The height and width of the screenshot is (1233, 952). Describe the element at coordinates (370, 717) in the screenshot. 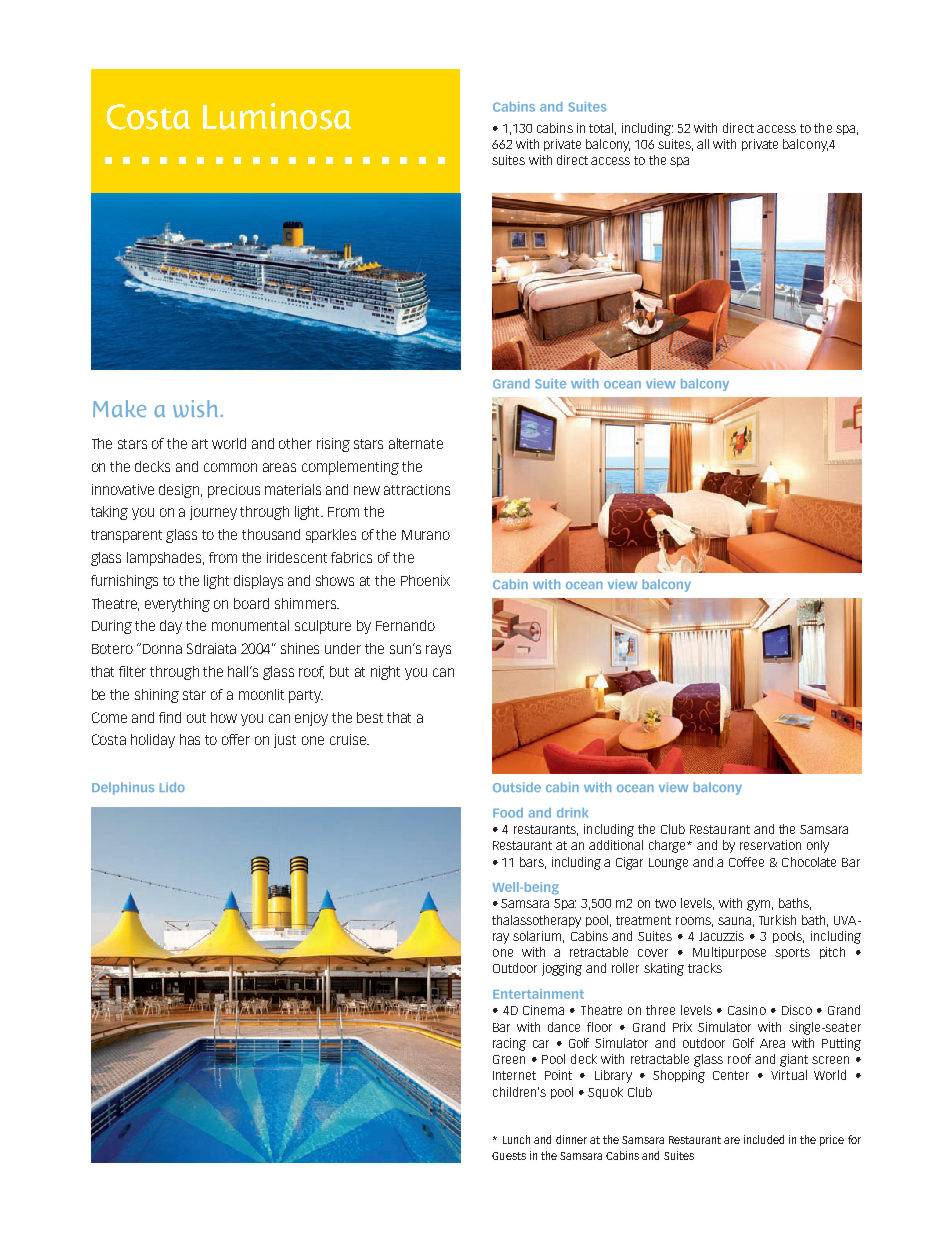

I see `best` at that location.
